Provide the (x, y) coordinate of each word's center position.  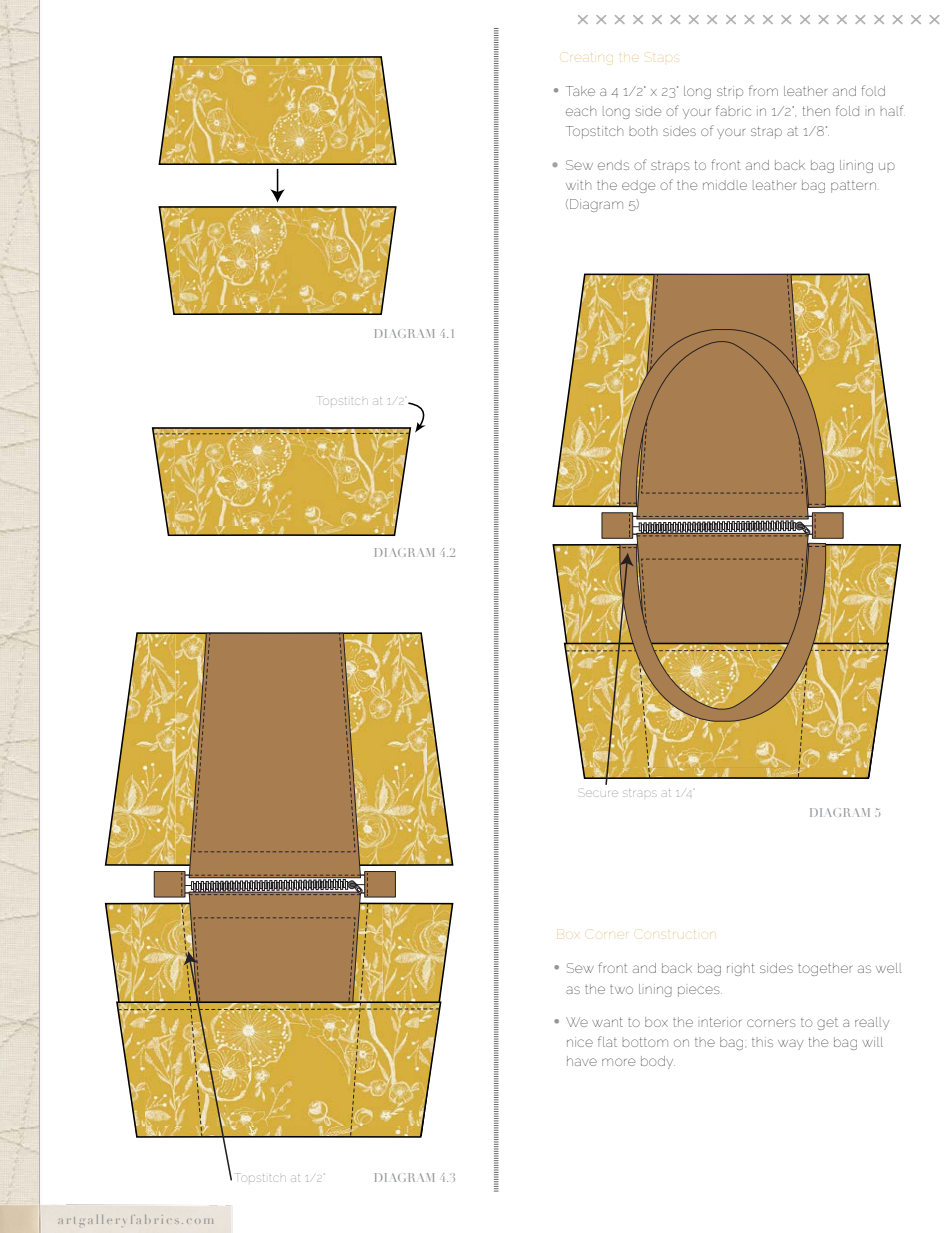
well (889, 968)
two (621, 989)
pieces (700, 991)
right (741, 969)
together (825, 969)
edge (638, 186)
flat (607, 1041)
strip (730, 92)
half (892, 110)
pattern (853, 187)
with (578, 185)
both (643, 131)
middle (725, 185)
